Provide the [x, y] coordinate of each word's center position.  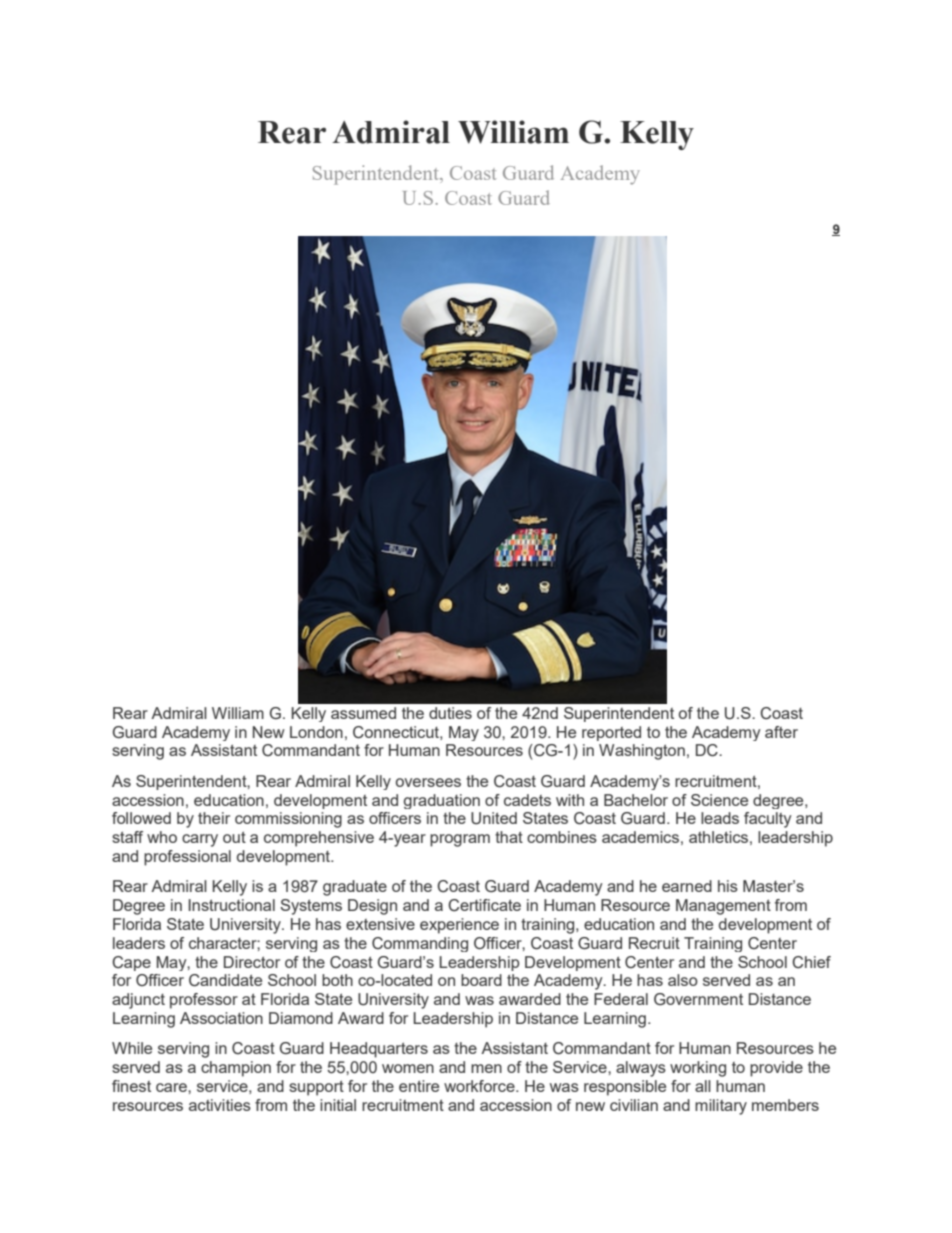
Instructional [231, 905]
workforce [480, 1086]
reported [611, 733]
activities [220, 1105]
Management [723, 907]
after [781, 732]
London [316, 732]
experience [459, 926]
